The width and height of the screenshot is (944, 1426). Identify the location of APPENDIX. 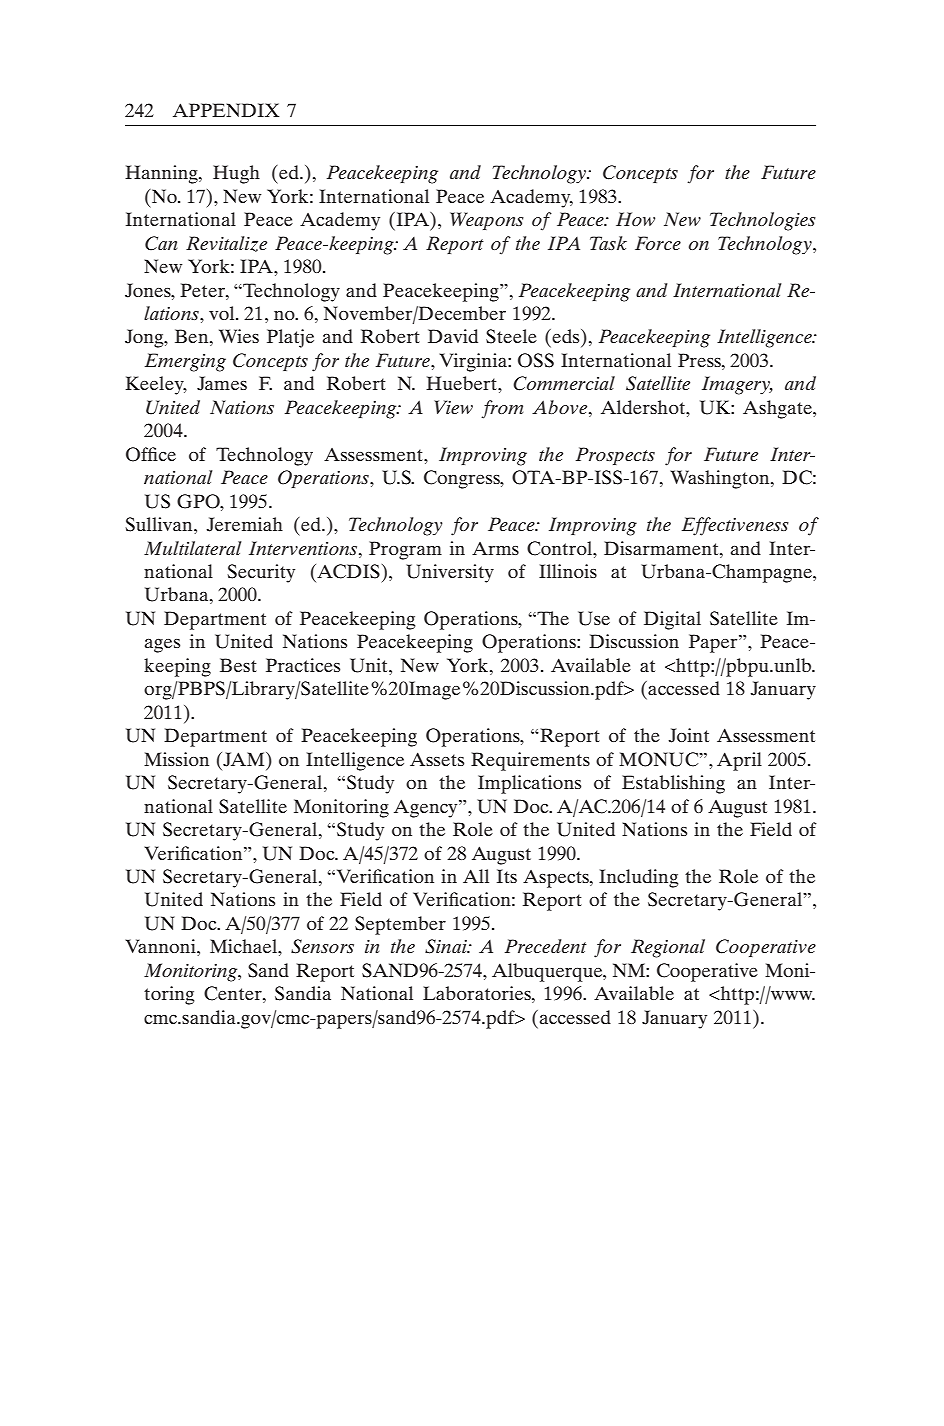
(226, 110).
